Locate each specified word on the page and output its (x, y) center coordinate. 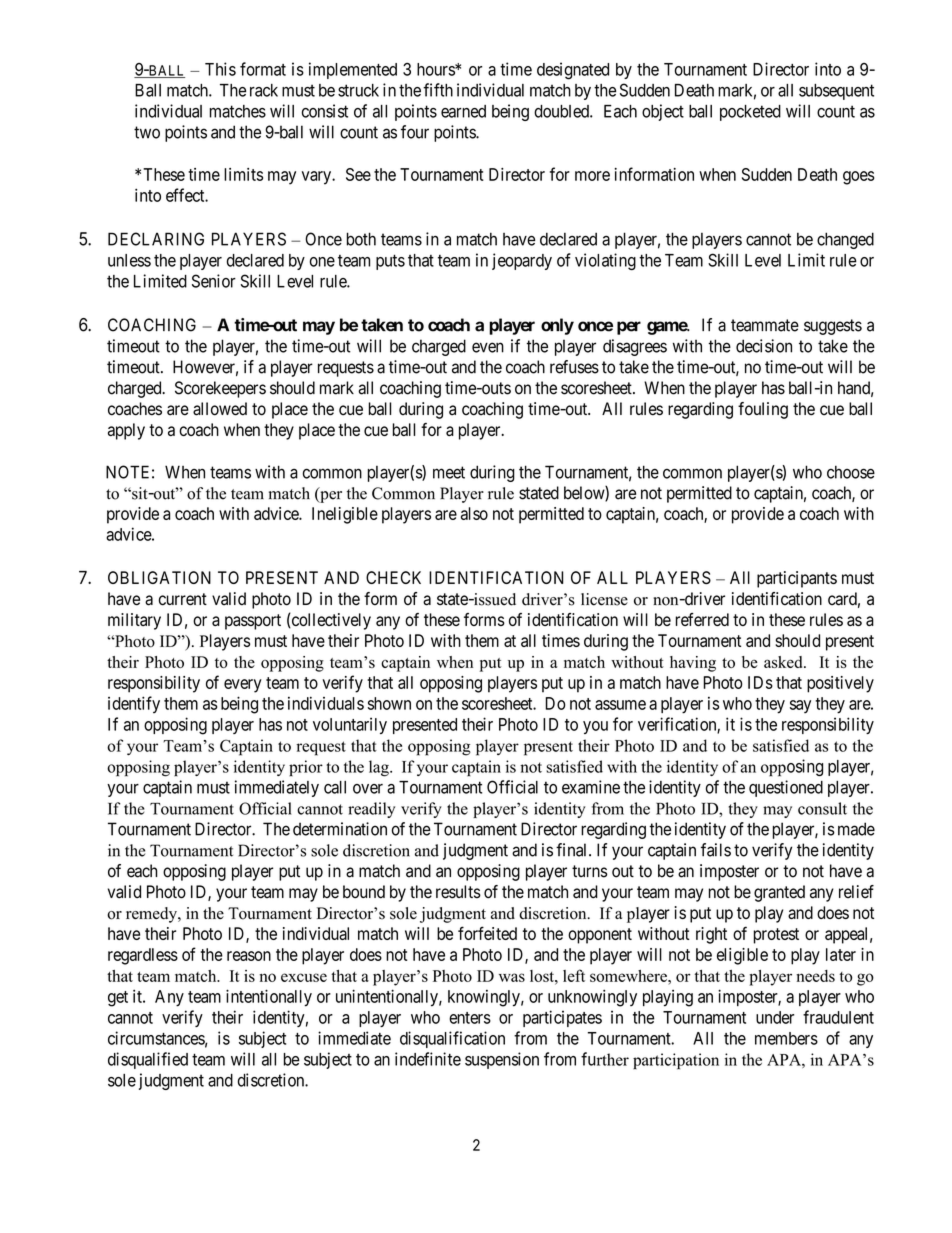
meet (449, 472)
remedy (152, 915)
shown (389, 703)
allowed (220, 409)
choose (851, 472)
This (220, 69)
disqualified (148, 1060)
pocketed (750, 113)
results (458, 892)
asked (784, 662)
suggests (833, 327)
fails (716, 850)
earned (463, 111)
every (243, 686)
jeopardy (522, 261)
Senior (214, 281)
